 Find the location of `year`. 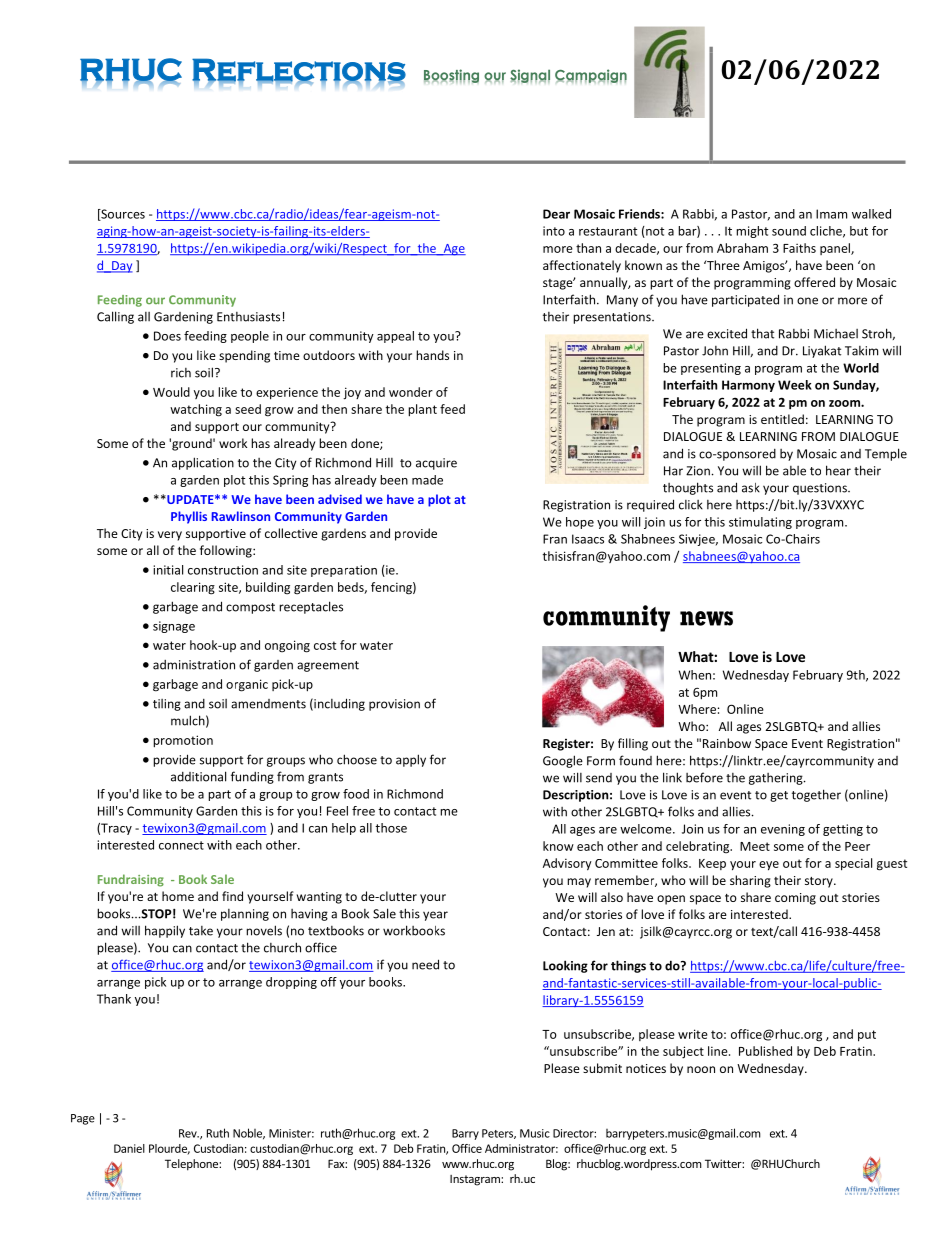

year is located at coordinates (435, 916).
